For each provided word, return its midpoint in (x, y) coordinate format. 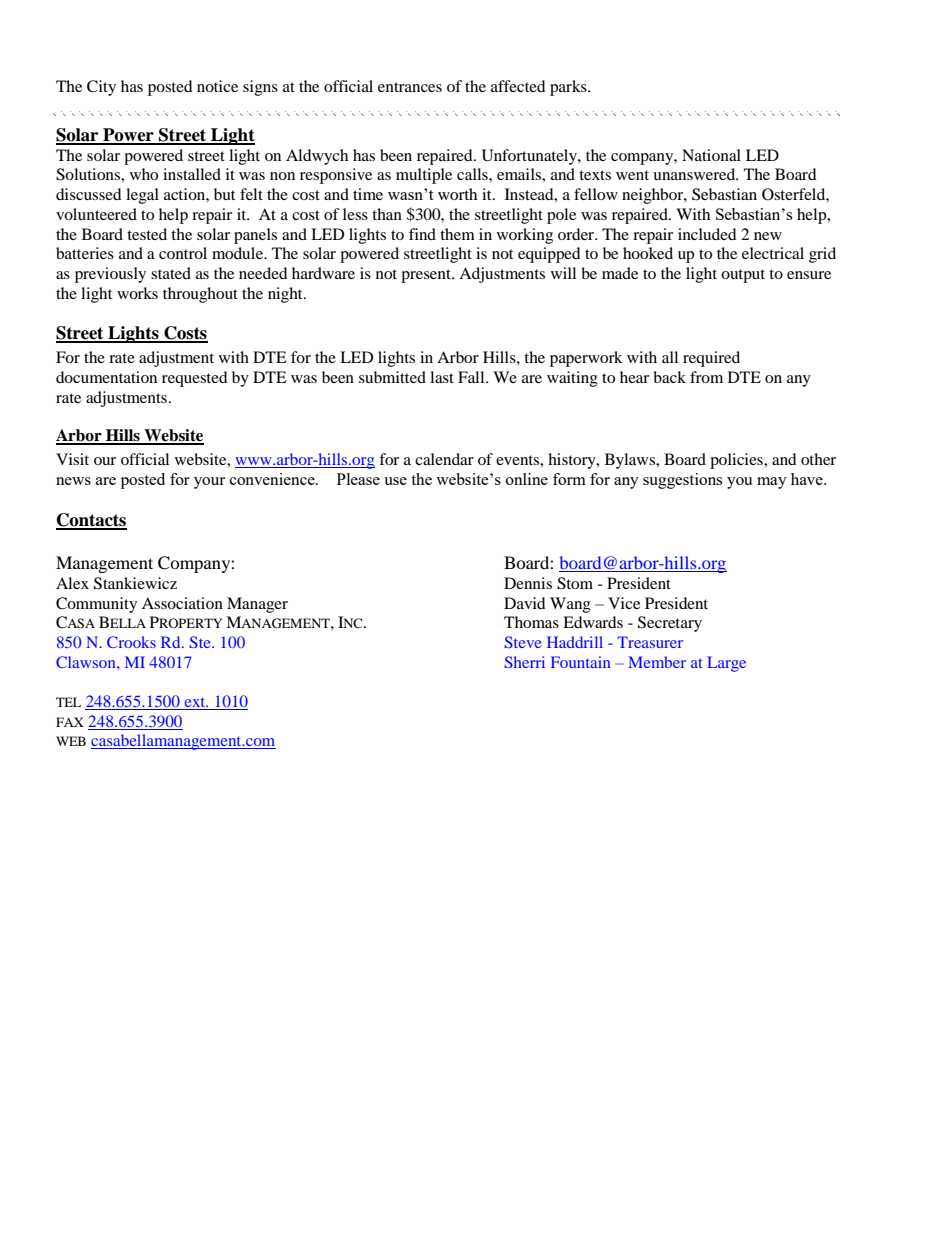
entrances (410, 87)
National (711, 155)
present (427, 276)
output (743, 276)
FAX (70, 722)
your (209, 483)
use (395, 481)
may (772, 483)
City (101, 88)
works (137, 293)
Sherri (524, 662)
